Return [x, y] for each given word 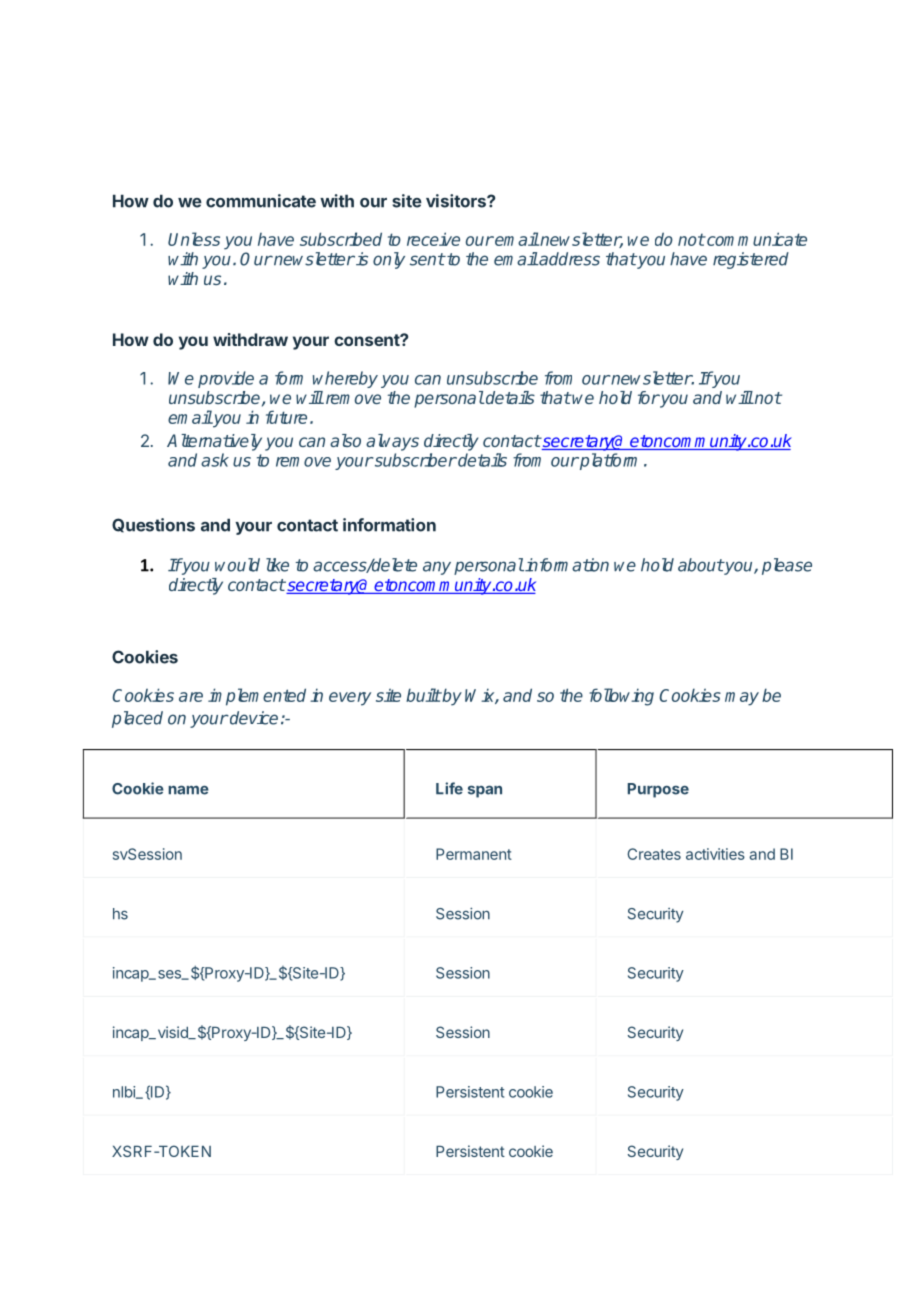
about [701, 565]
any [437, 568]
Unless [194, 239]
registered [751, 260]
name [188, 790]
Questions [153, 525]
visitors [457, 201]
